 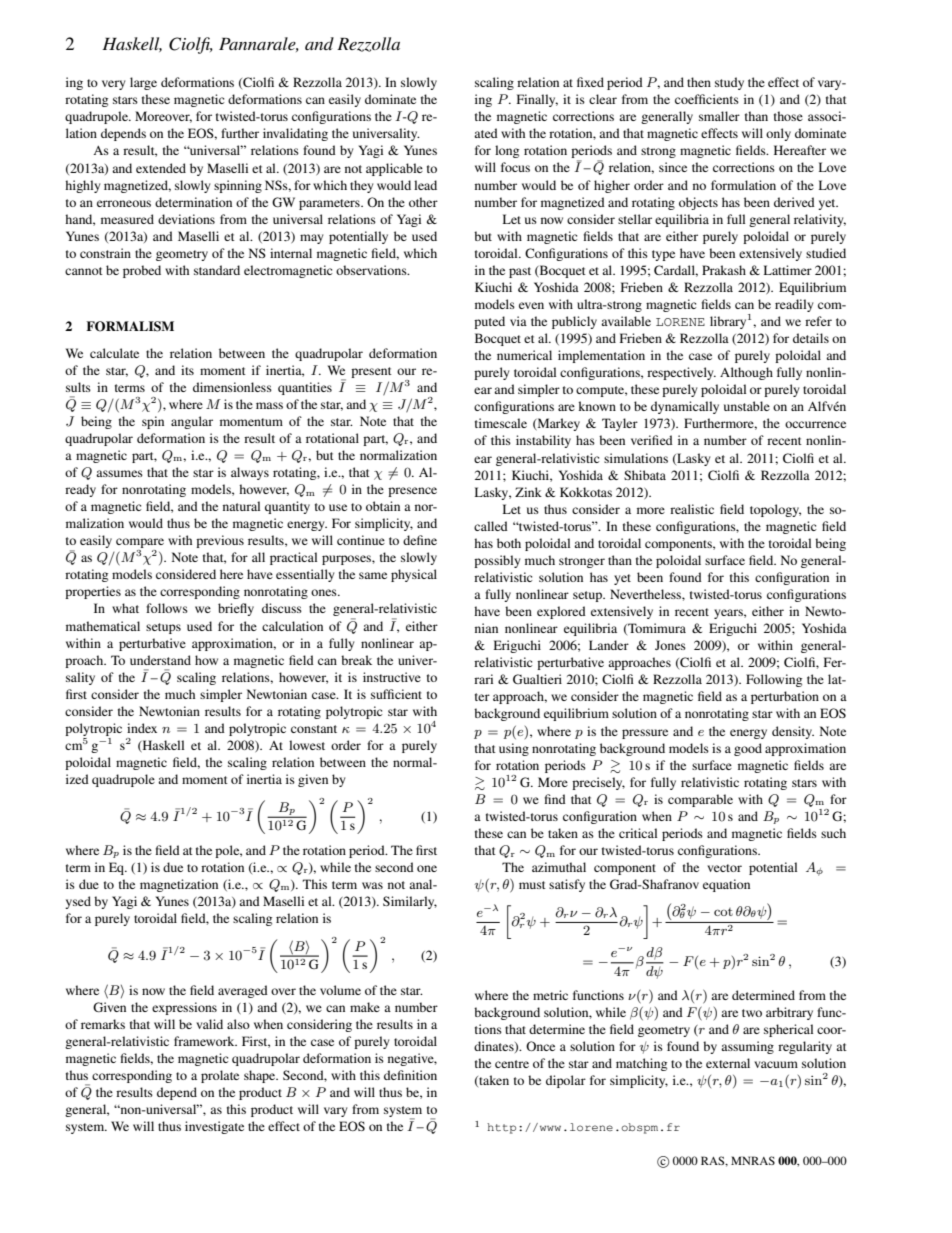 What do you see at coordinates (719, 116) in the screenshot?
I see `smaller` at bounding box center [719, 116].
